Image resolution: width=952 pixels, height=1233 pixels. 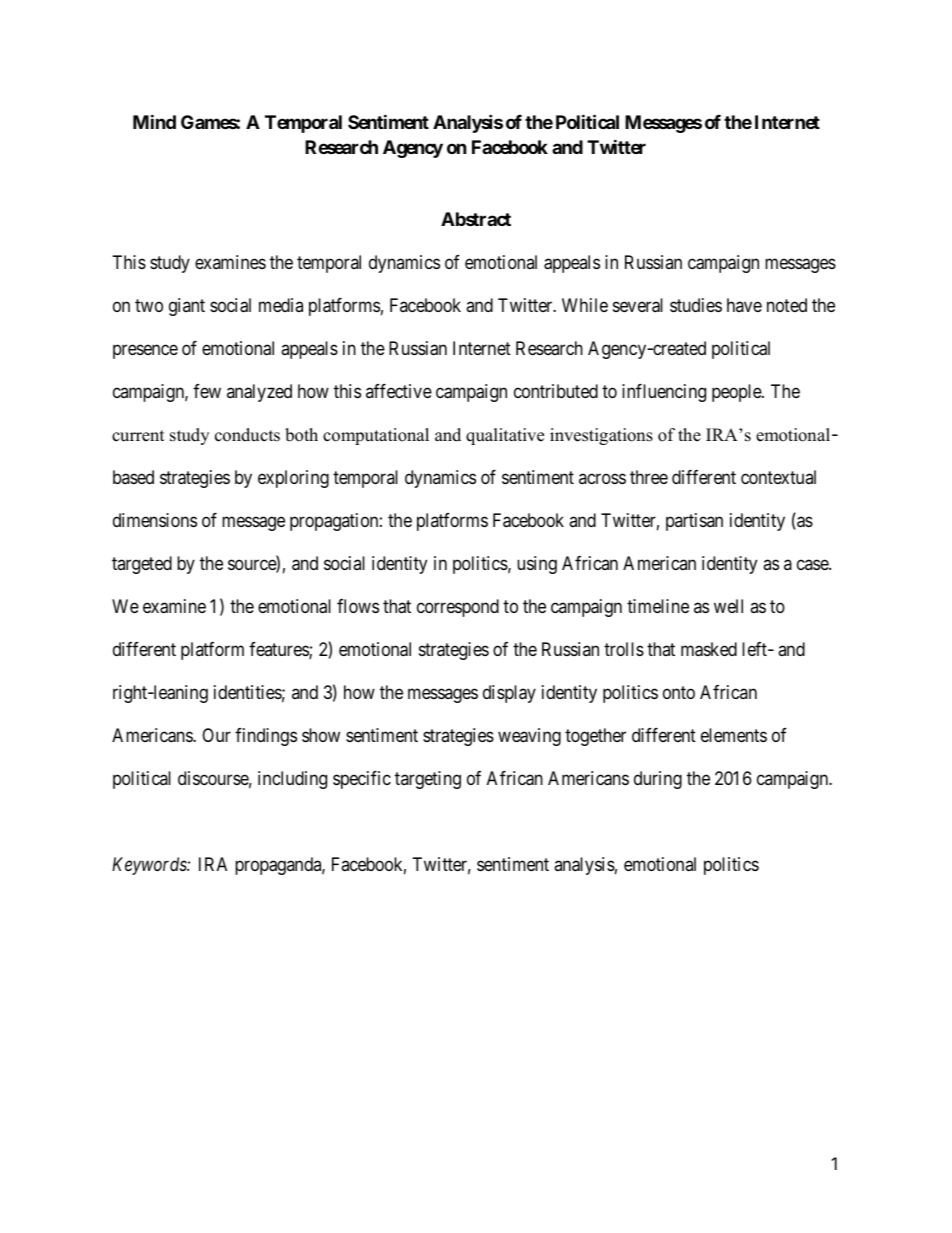 What do you see at coordinates (734, 735) in the image?
I see `elements` at bounding box center [734, 735].
